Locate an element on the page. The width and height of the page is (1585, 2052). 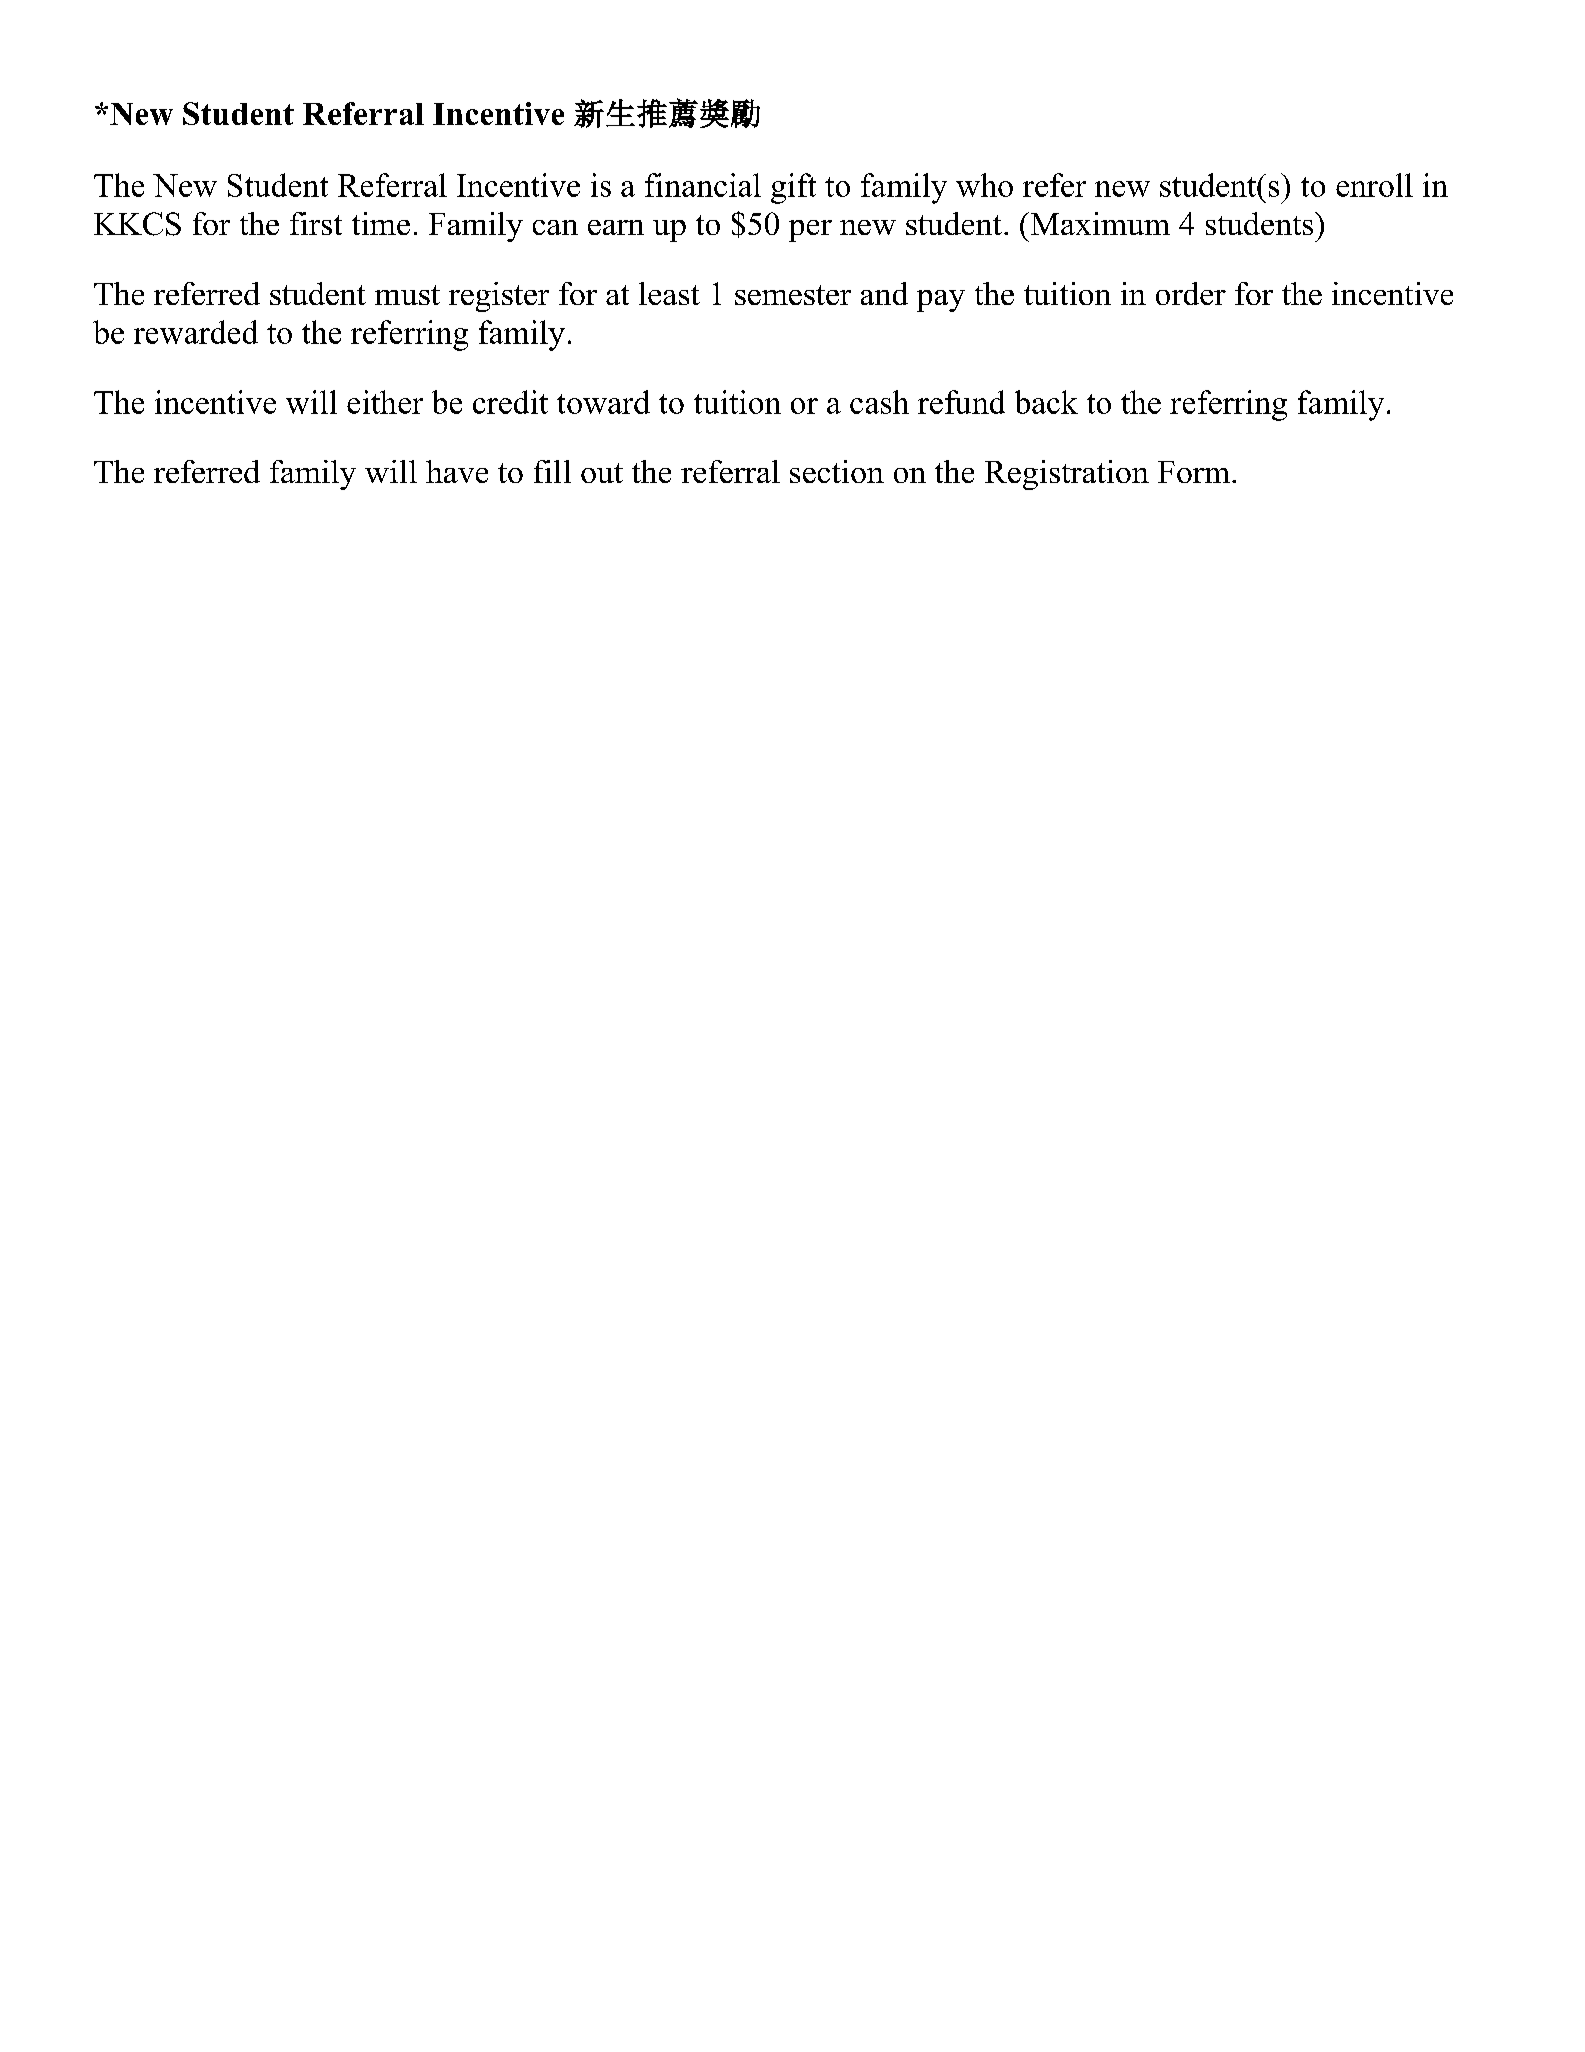
pay is located at coordinates (941, 301).
